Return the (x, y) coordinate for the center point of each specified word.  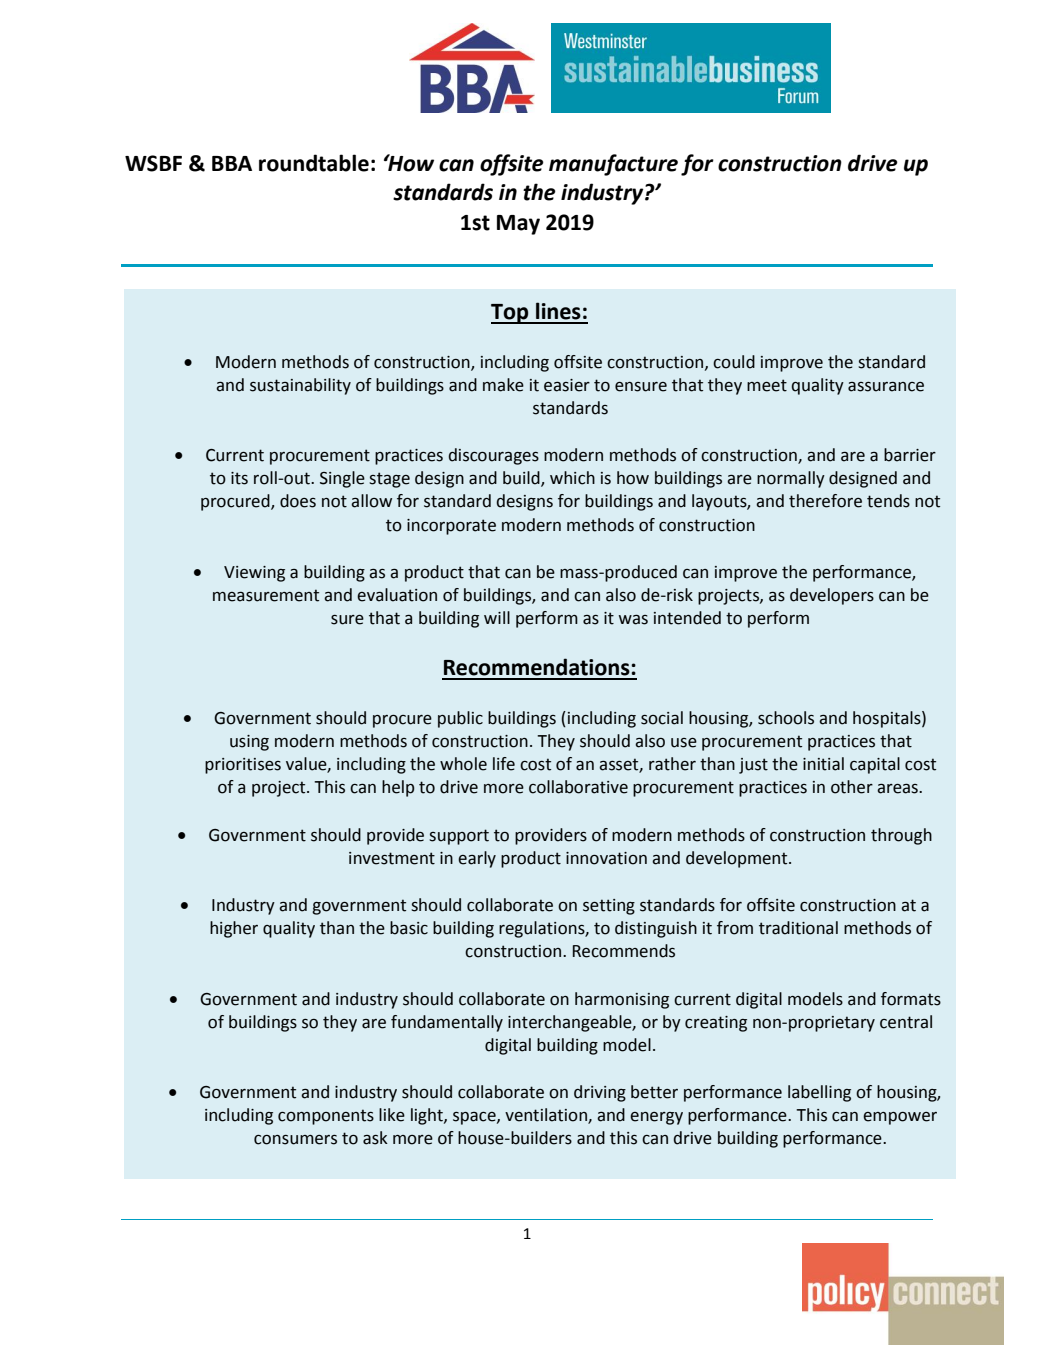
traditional (798, 928)
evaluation (397, 595)
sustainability (300, 386)
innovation (606, 858)
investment (392, 858)
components (326, 1117)
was (633, 619)
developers (832, 596)
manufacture (613, 165)
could (734, 362)
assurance (886, 387)
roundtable (314, 163)
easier (567, 385)
